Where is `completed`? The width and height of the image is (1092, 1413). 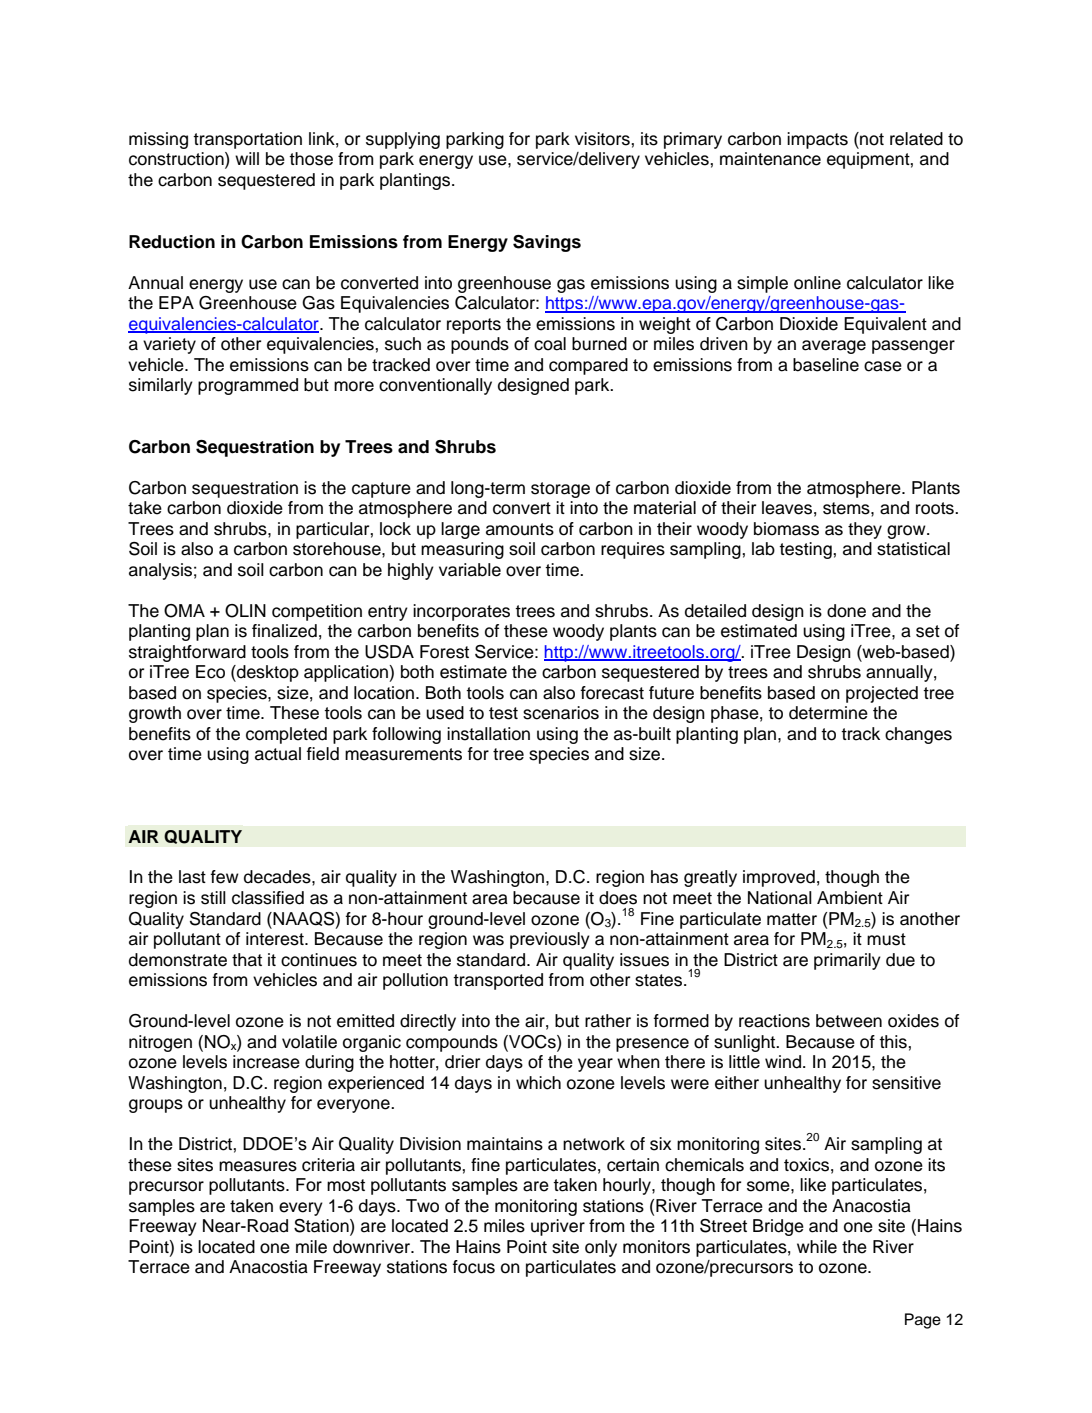
completed is located at coordinates (286, 735).
